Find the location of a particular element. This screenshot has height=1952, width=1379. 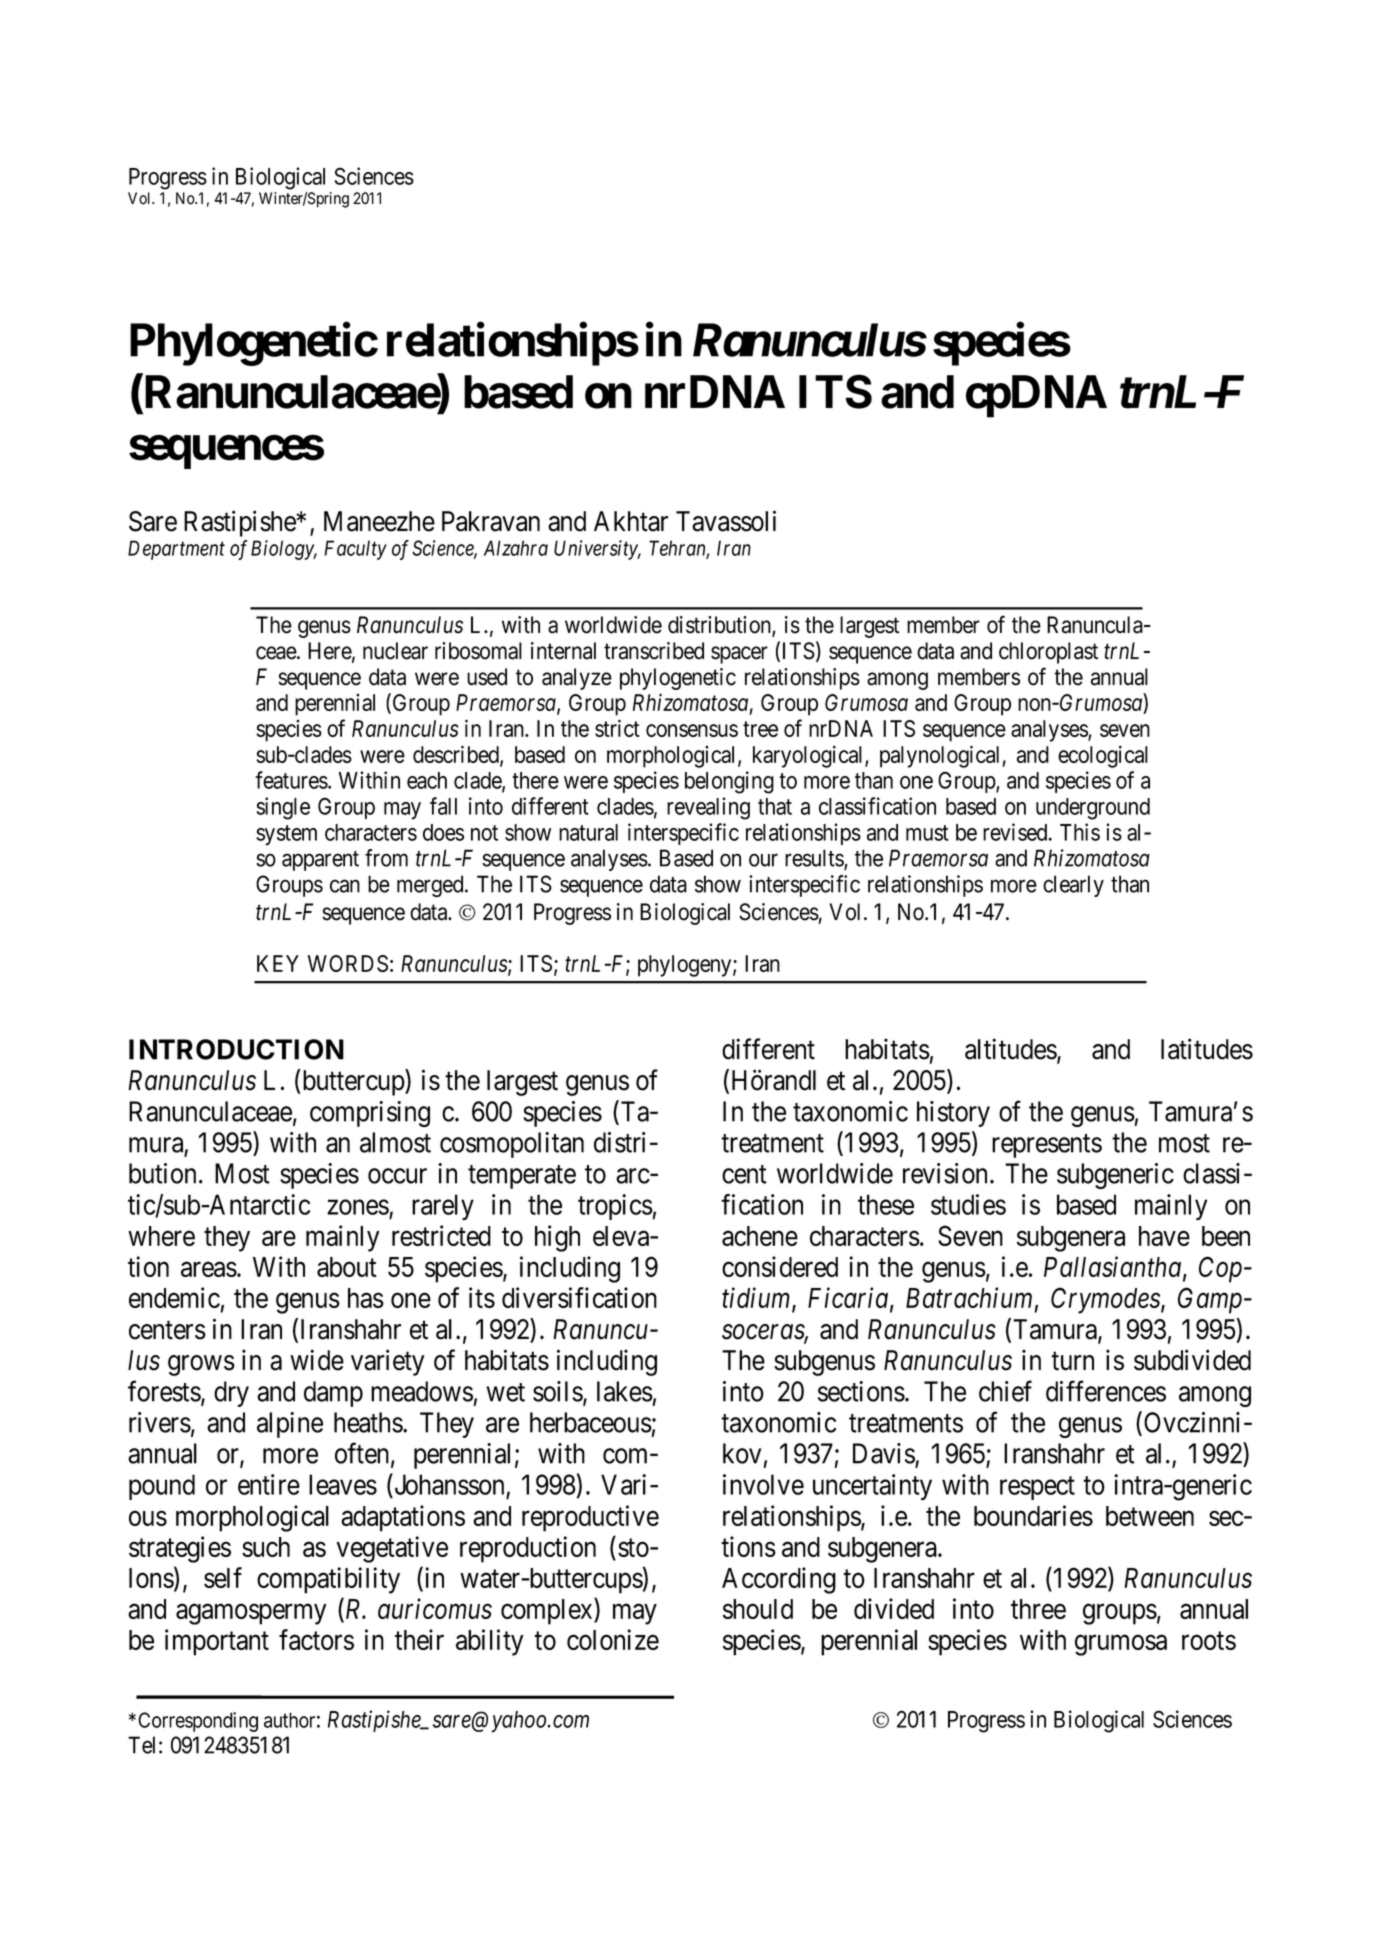

history is located at coordinates (953, 1114).
